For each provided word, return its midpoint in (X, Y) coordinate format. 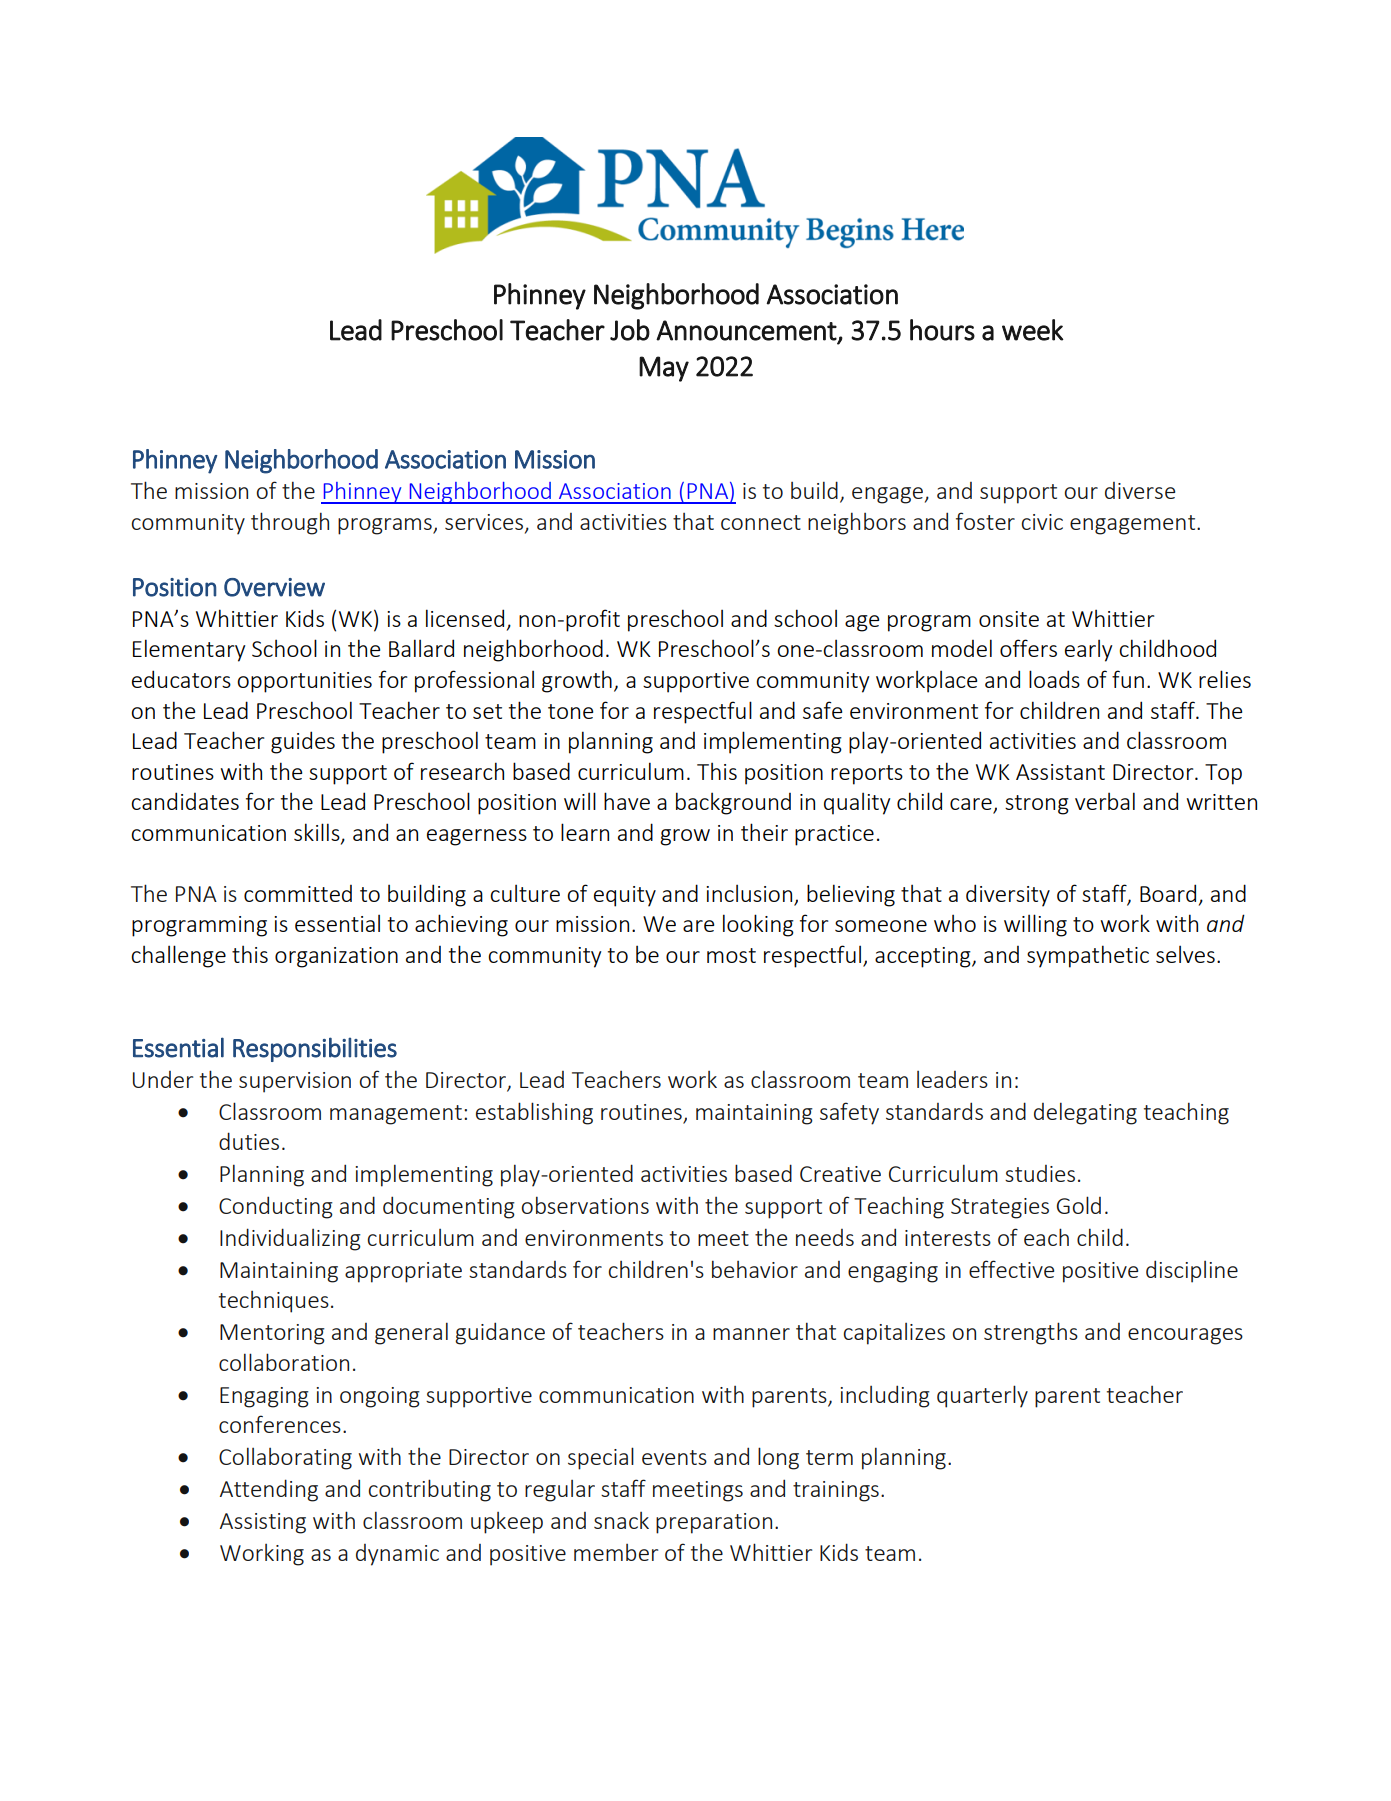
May (664, 369)
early (1089, 650)
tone (570, 711)
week (1033, 330)
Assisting (263, 1523)
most (731, 955)
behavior (755, 1269)
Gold (1079, 1205)
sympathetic (1088, 956)
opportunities (304, 682)
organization (336, 957)
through (290, 523)
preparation (714, 1523)
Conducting (276, 1207)
